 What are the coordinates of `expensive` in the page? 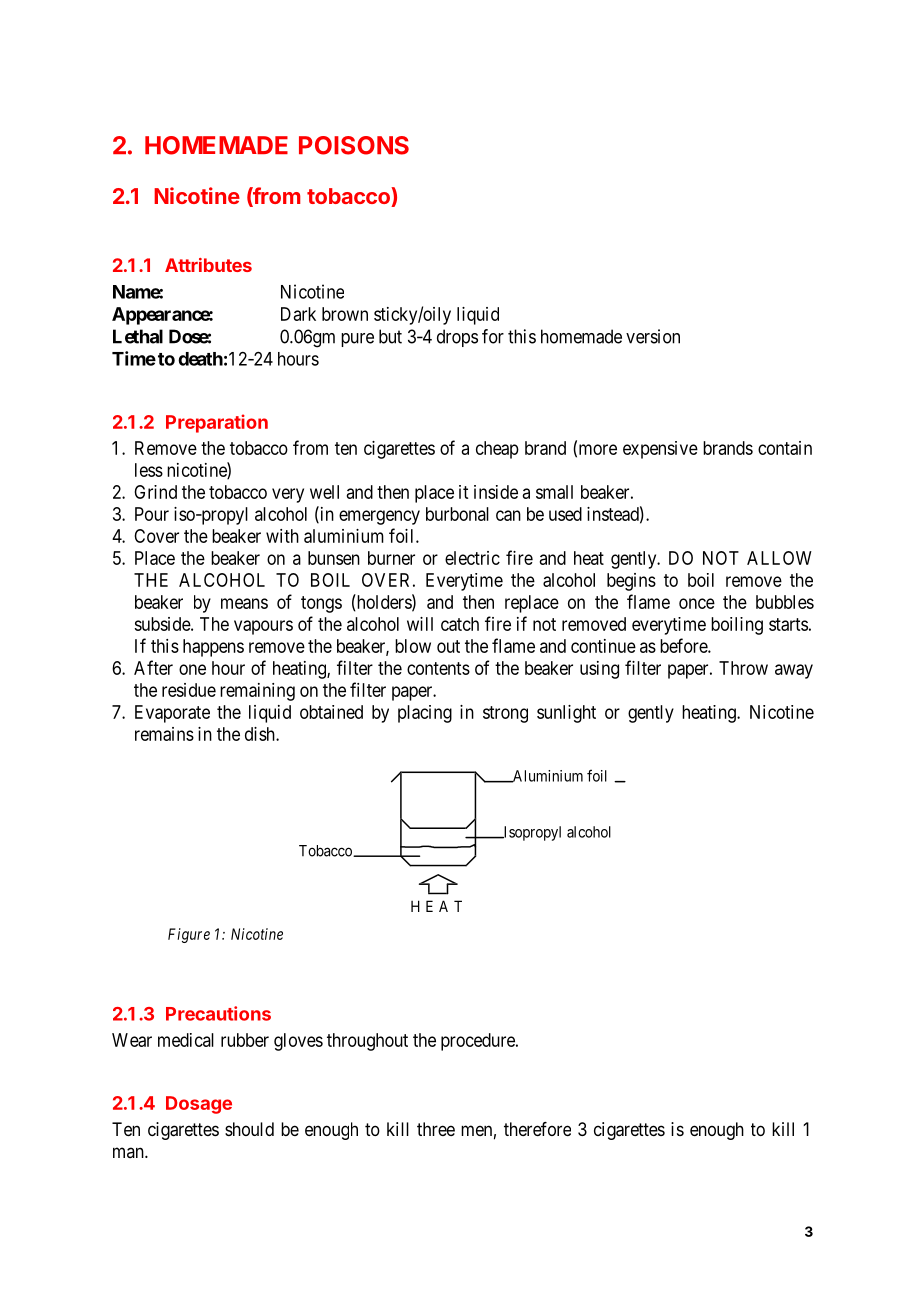 It's located at (660, 450).
